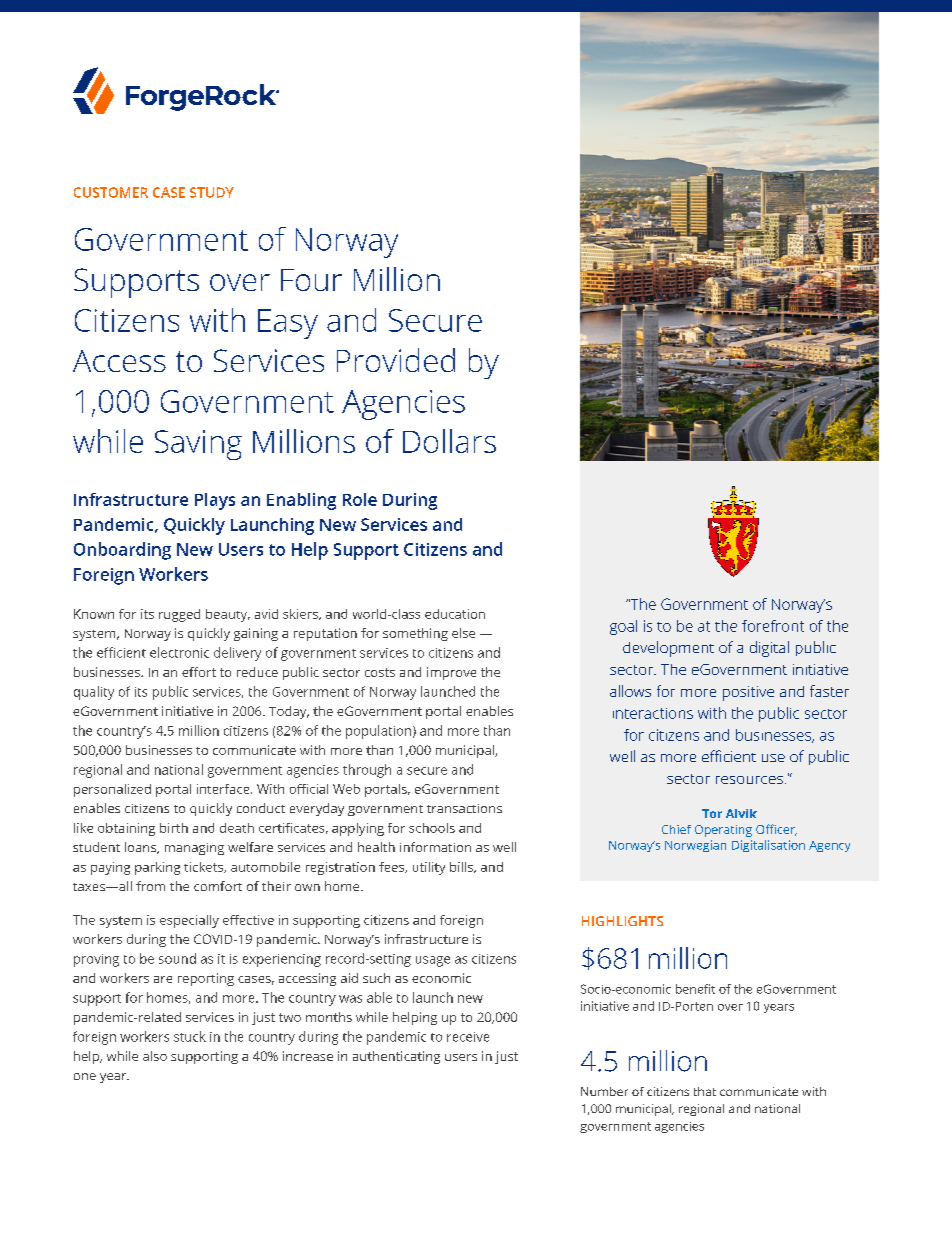 This screenshot has height=1233, width=952. What do you see at coordinates (773, 626) in the screenshot?
I see `forefront` at bounding box center [773, 626].
